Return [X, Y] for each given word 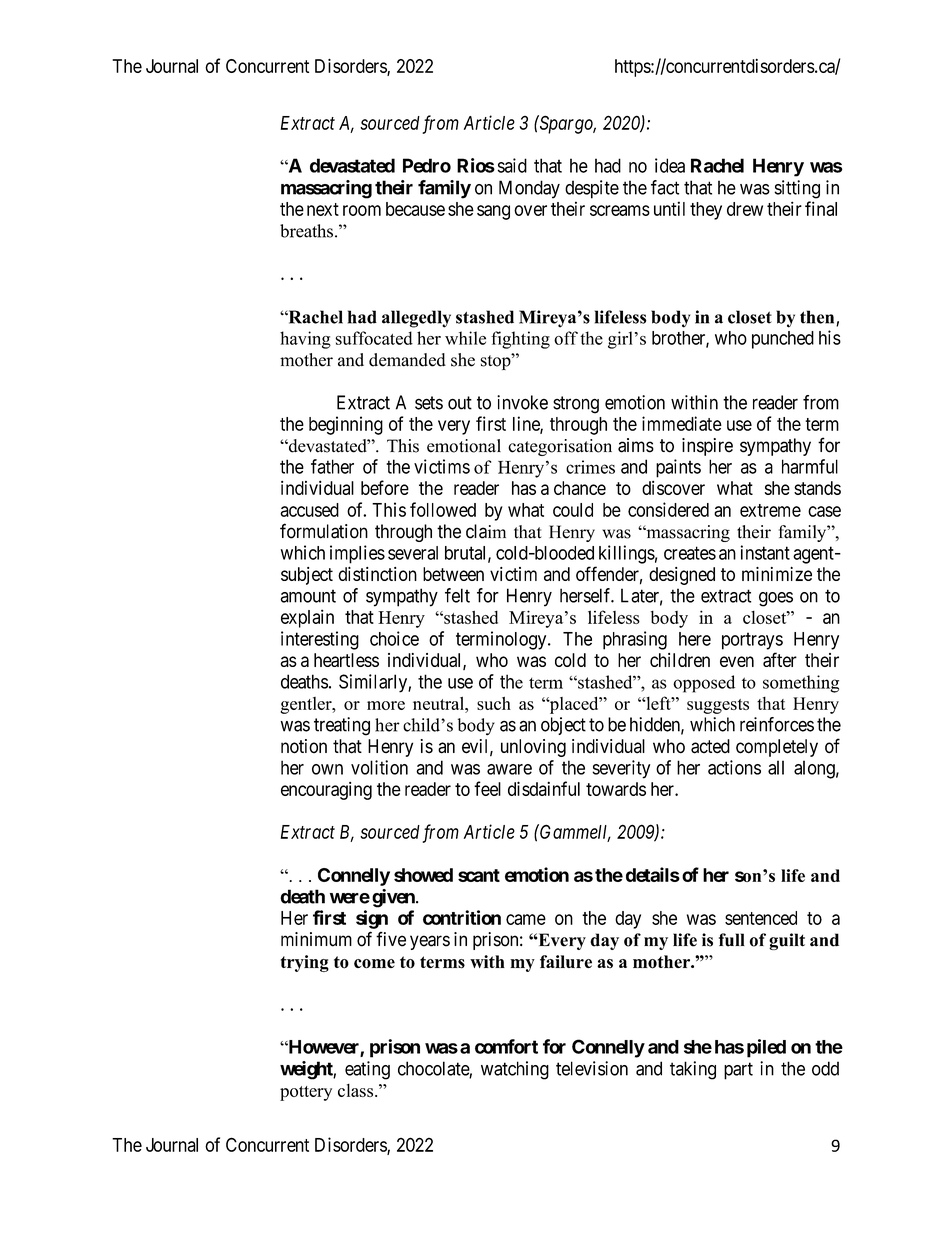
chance [580, 488]
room [362, 210]
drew [745, 209]
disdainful [544, 788]
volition [379, 767]
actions [734, 767]
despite [592, 189]
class [355, 1090]
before [385, 487]
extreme [770, 510]
